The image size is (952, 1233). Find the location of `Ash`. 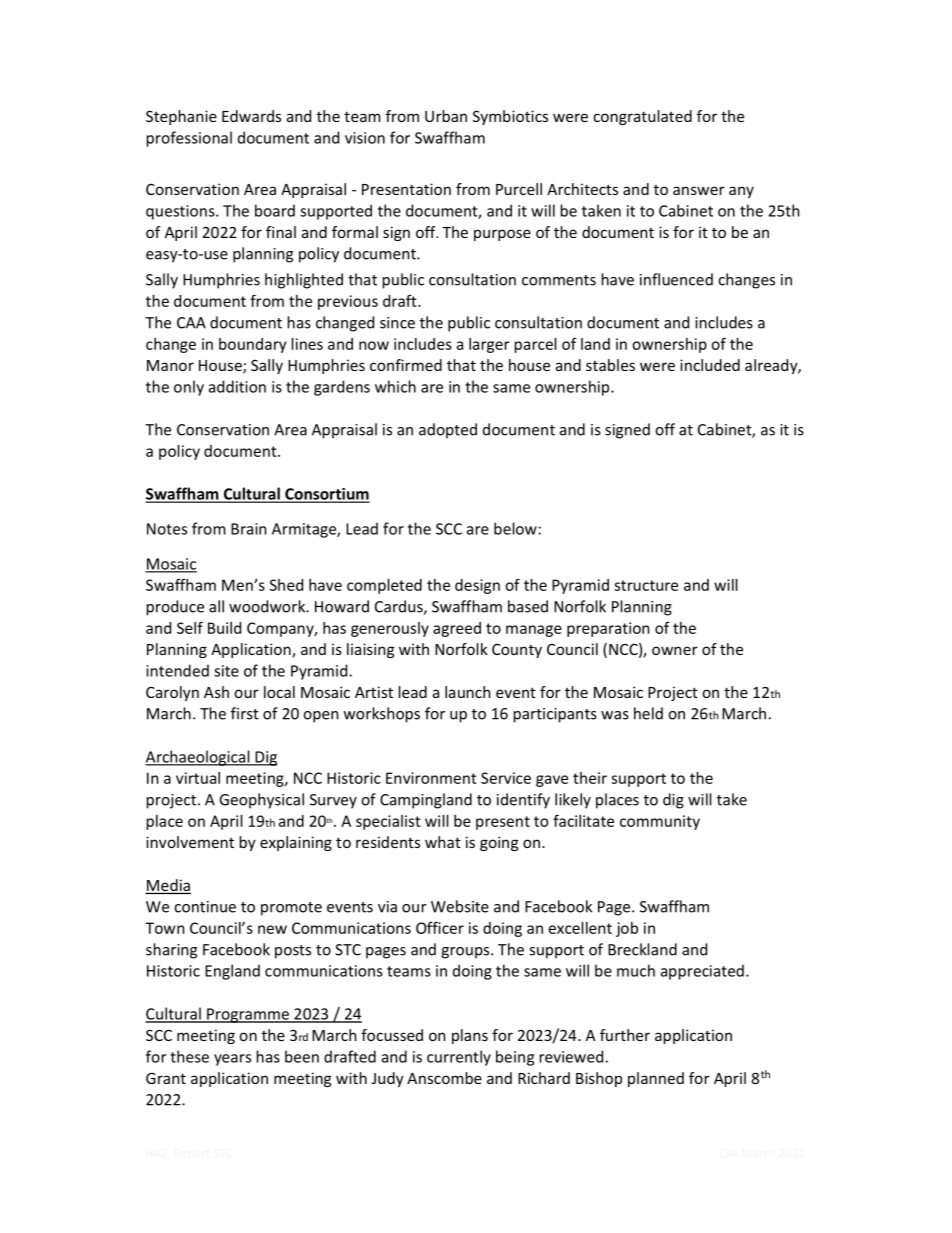

Ash is located at coordinates (216, 692).
